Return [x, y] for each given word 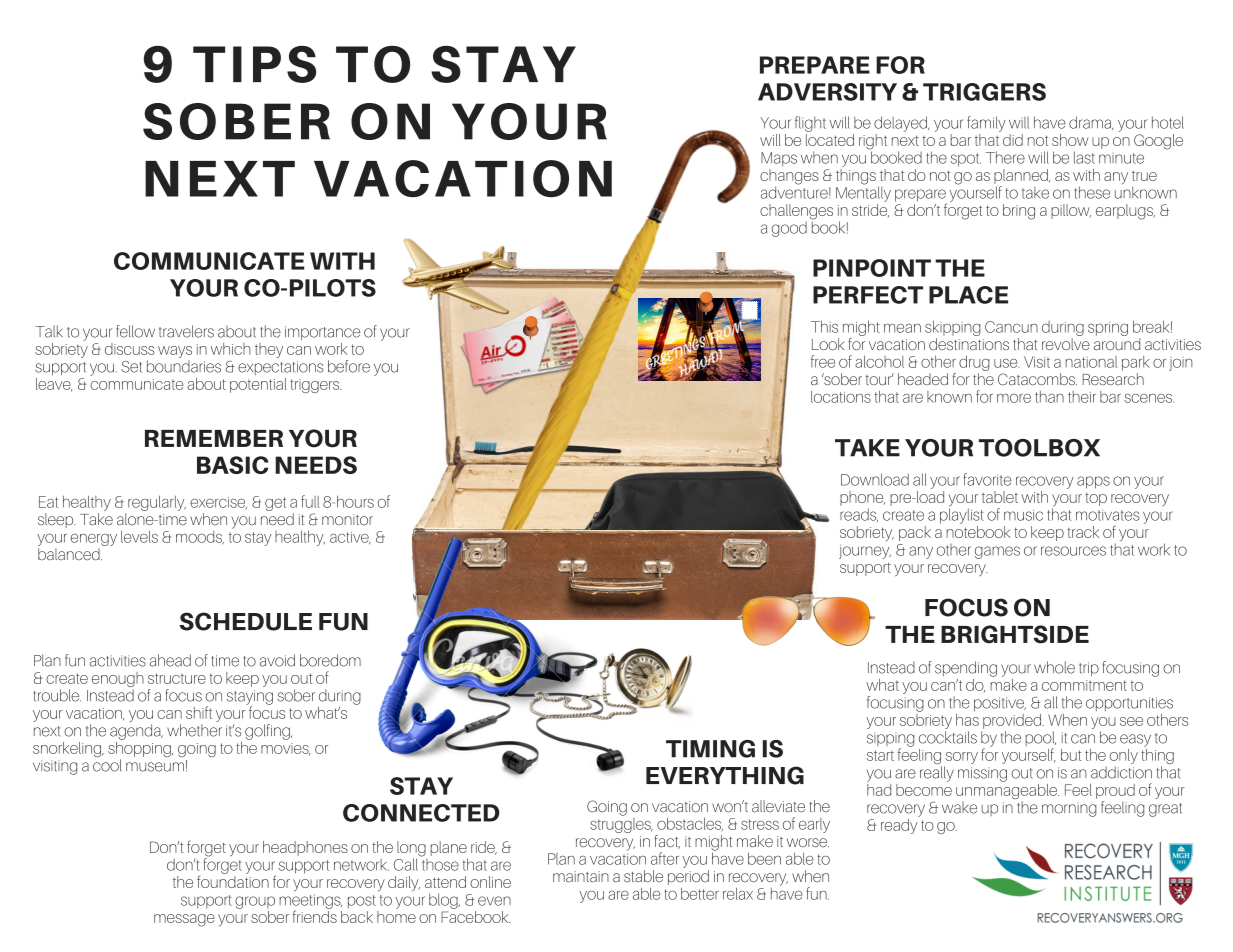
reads [859, 515]
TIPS [254, 64]
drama [1091, 123]
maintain [581, 876]
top [1096, 499]
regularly [157, 503]
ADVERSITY [827, 92]
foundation [233, 880]
